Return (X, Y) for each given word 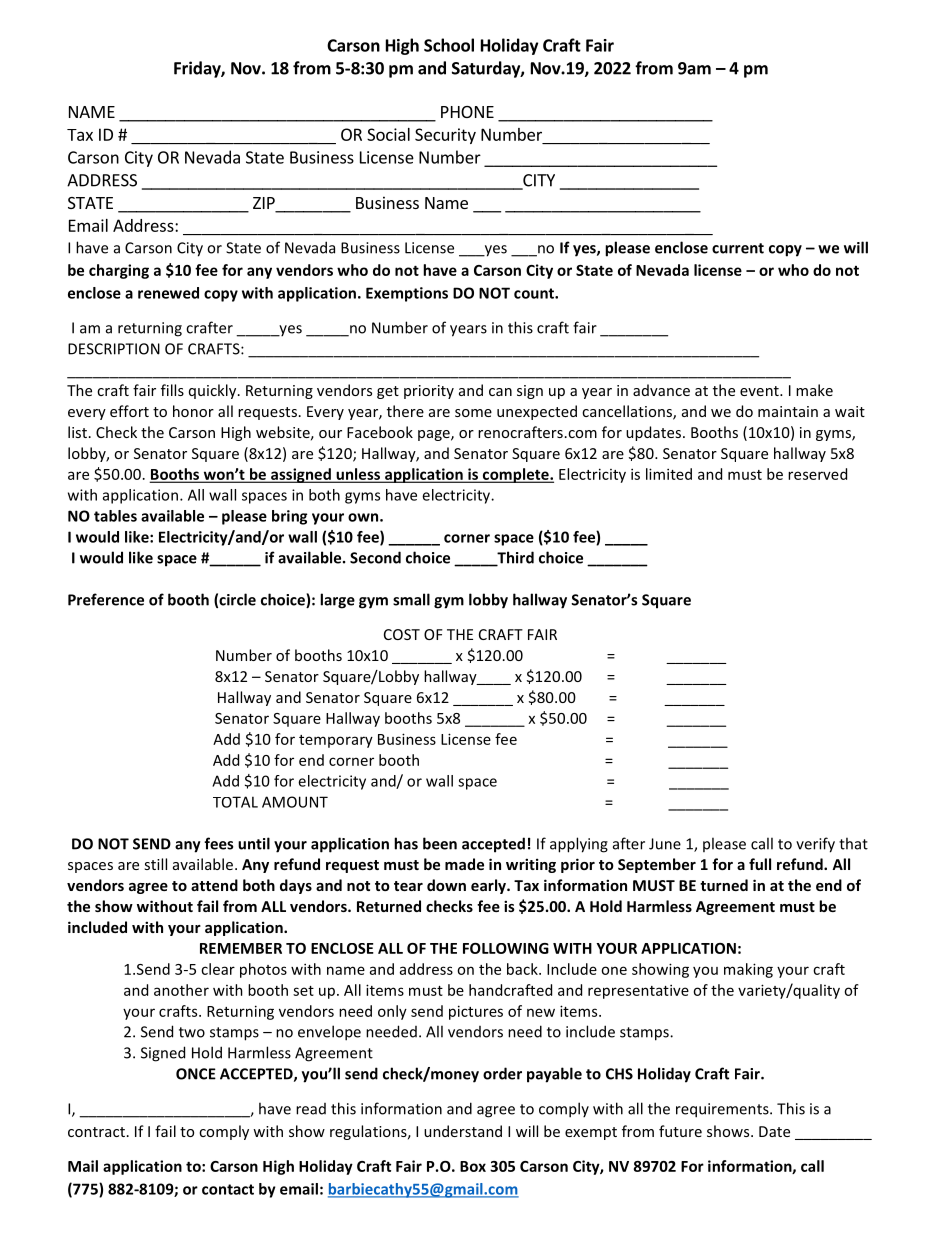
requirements (723, 1110)
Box (473, 1166)
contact (228, 1189)
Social (388, 134)
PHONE (467, 112)
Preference (106, 599)
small (411, 599)
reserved (817, 474)
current (738, 248)
